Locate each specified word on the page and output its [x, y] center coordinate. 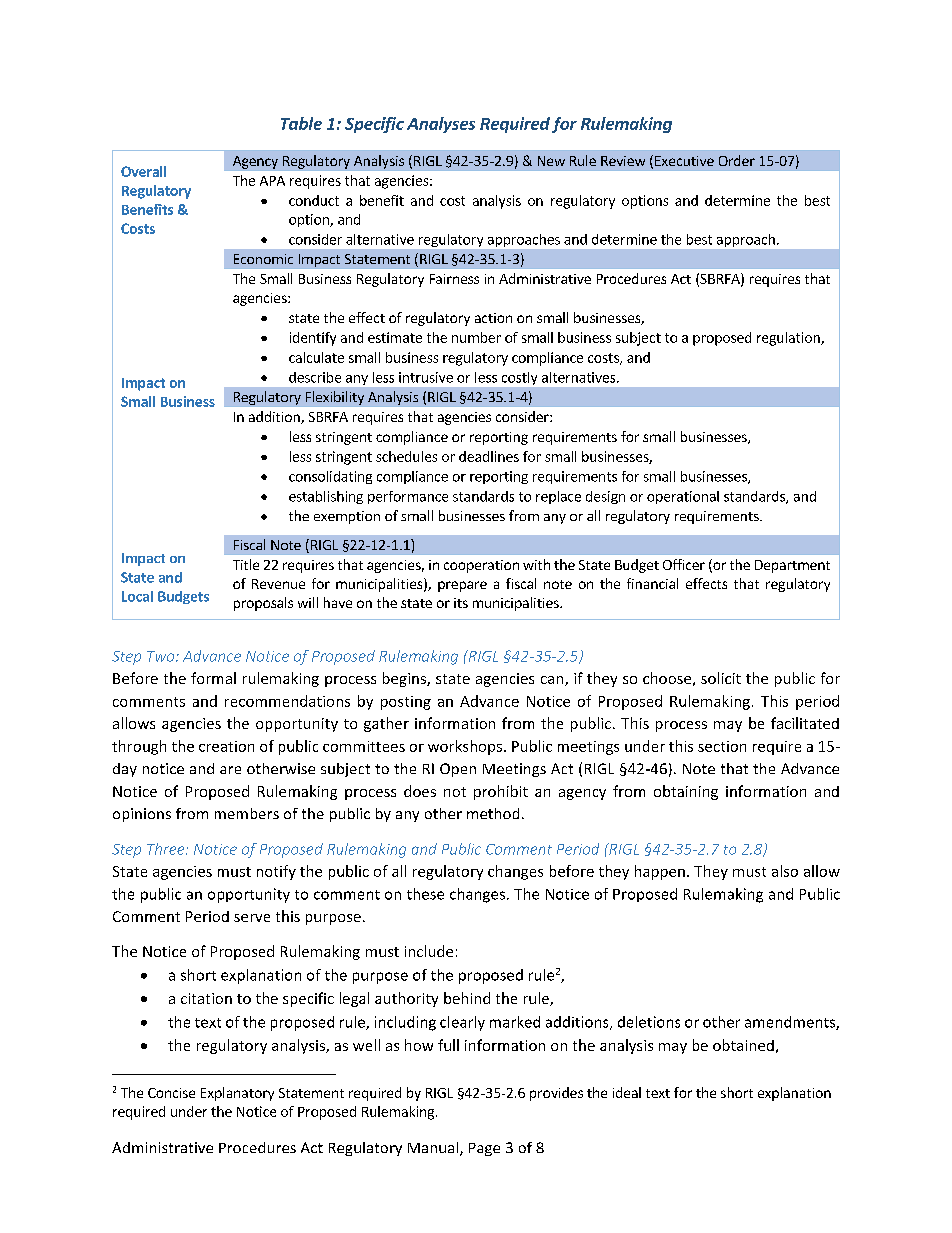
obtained [743, 1045]
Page [484, 1149]
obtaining [686, 792]
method [493, 813]
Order [737, 160]
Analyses [441, 125]
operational [683, 497]
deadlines [489, 456]
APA [272, 181]
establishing [326, 497]
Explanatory [237, 1094]
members [247, 813]
